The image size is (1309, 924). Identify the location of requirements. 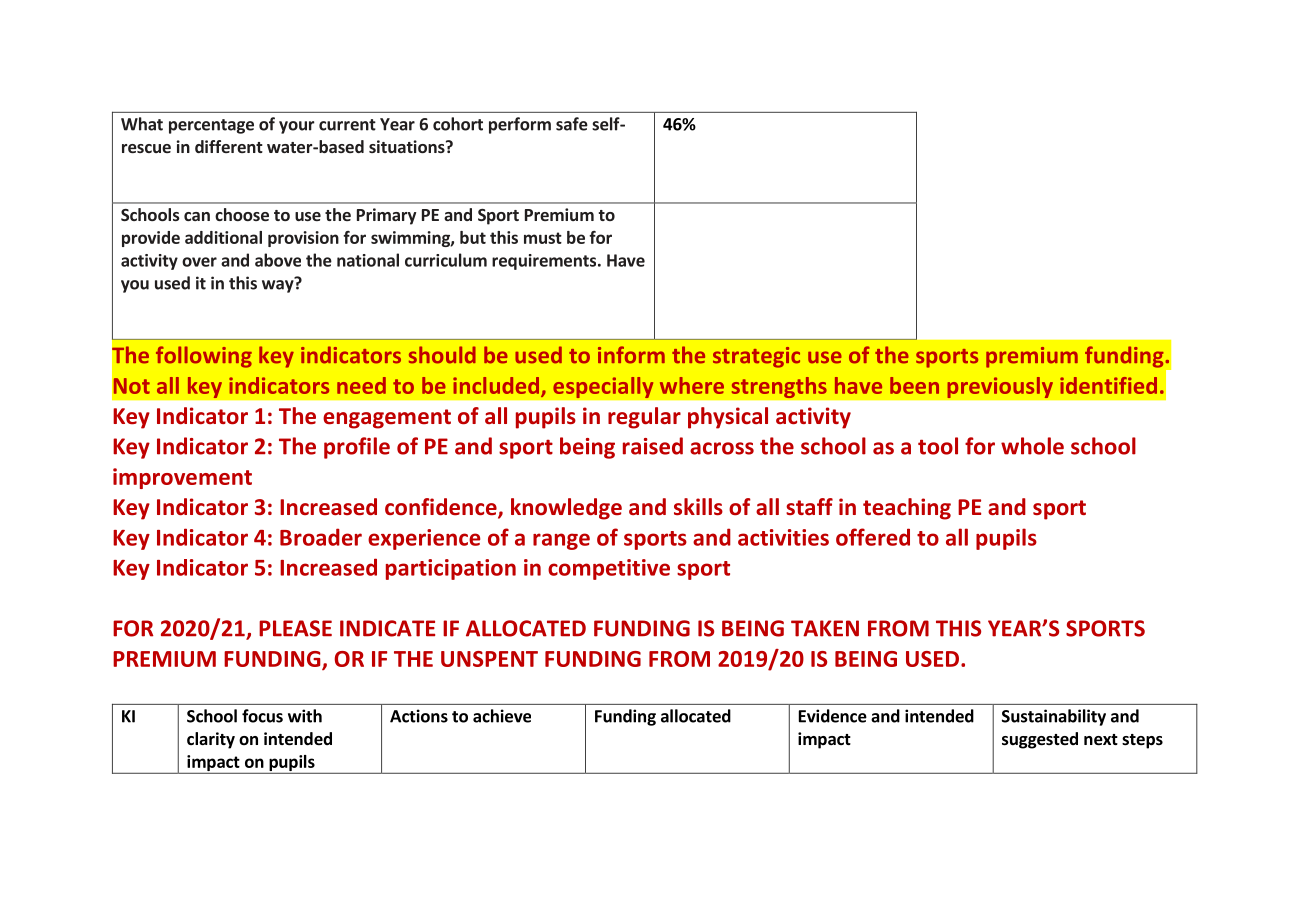
(545, 262).
